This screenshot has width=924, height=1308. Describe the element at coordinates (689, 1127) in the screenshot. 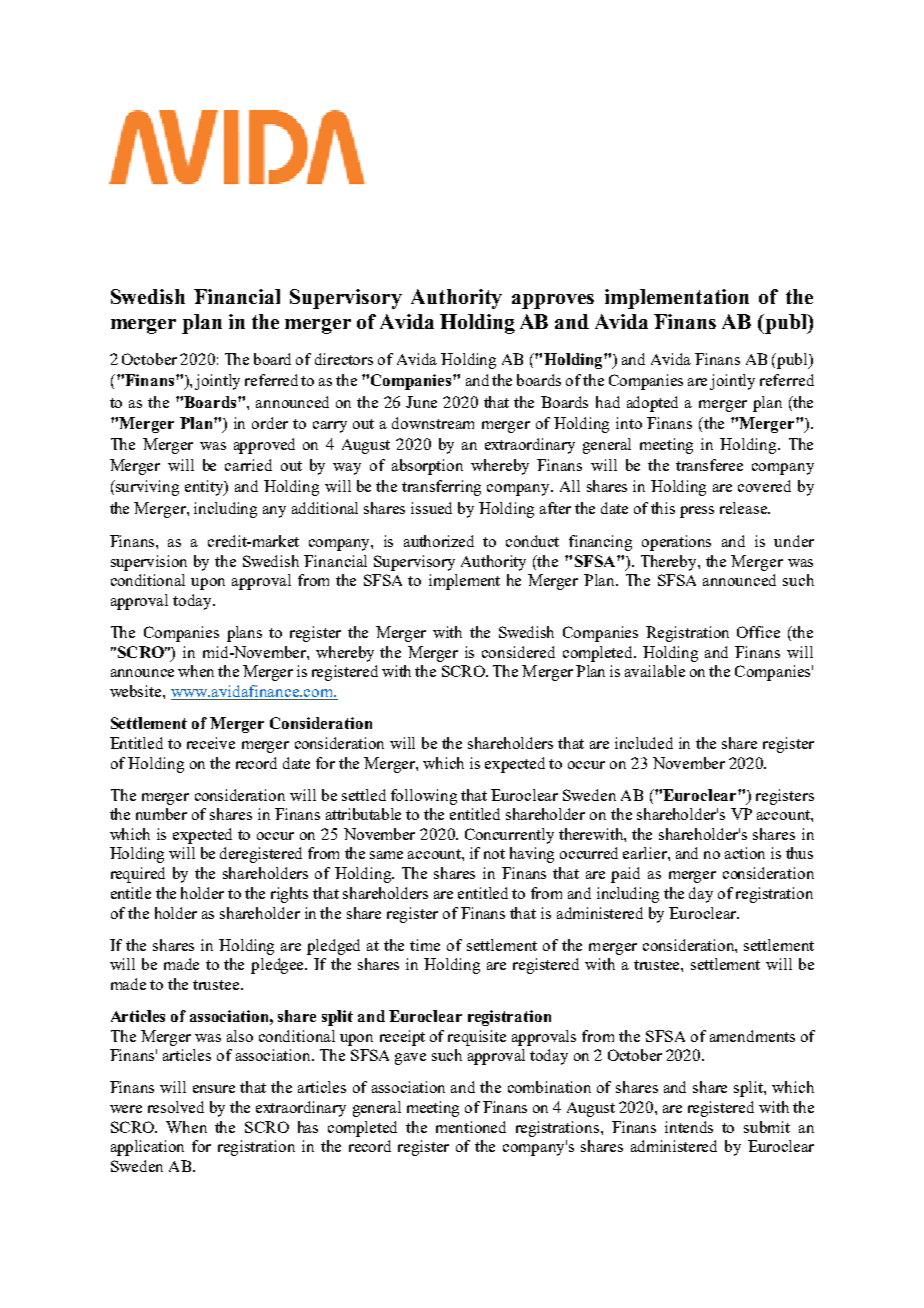

I see `intends` at that location.
